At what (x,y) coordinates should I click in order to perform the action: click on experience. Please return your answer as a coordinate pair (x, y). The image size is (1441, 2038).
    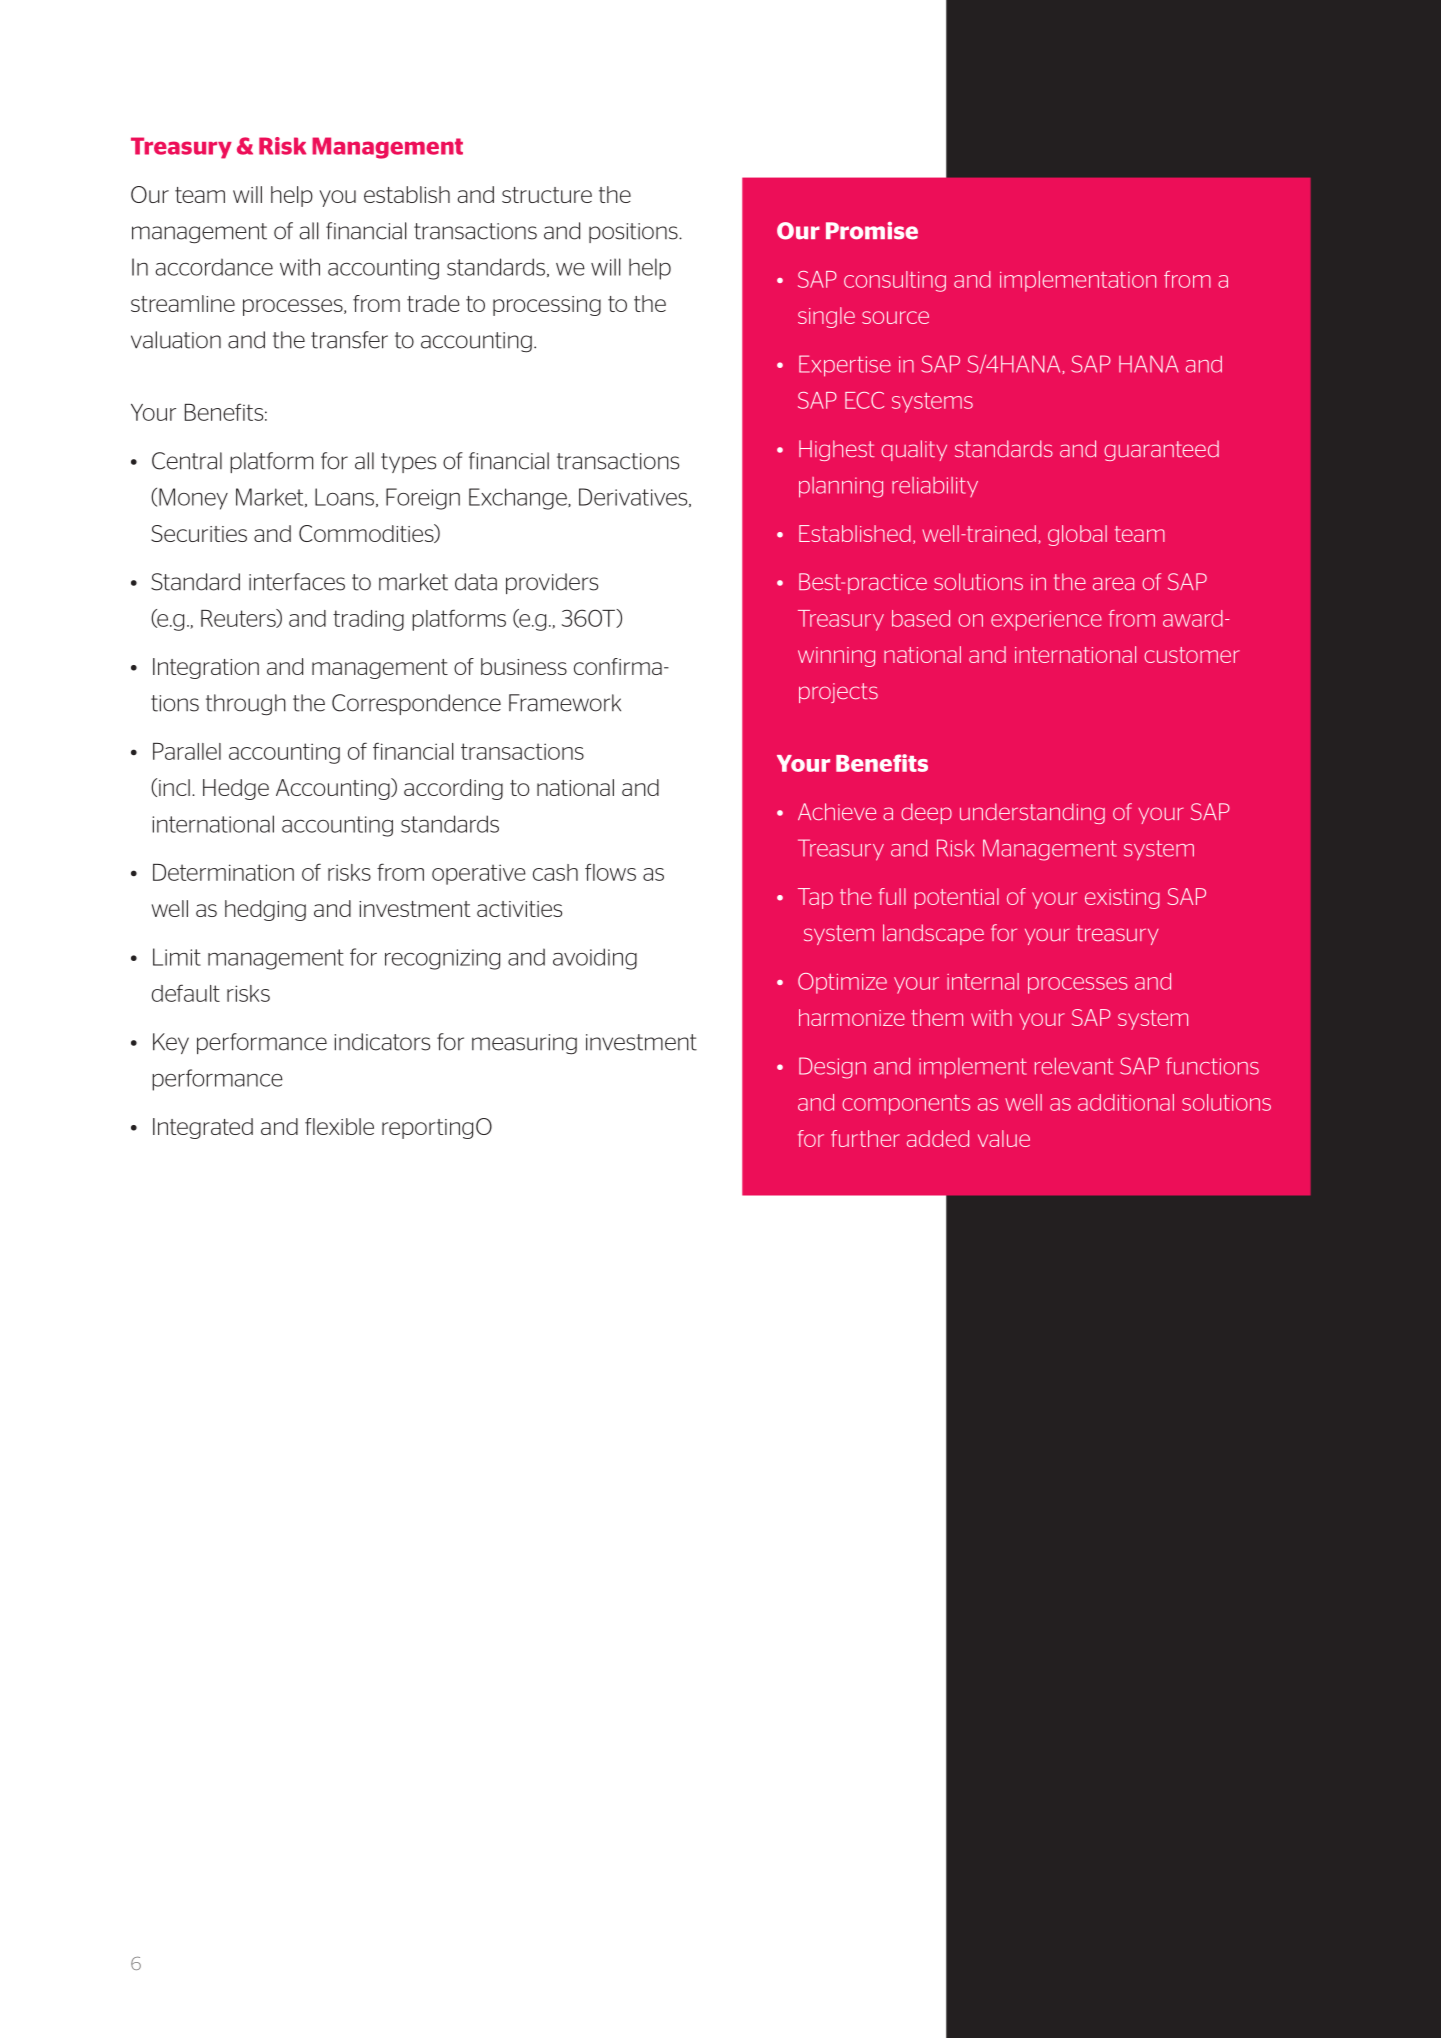
    Looking at the image, I should click on (1046, 621).
